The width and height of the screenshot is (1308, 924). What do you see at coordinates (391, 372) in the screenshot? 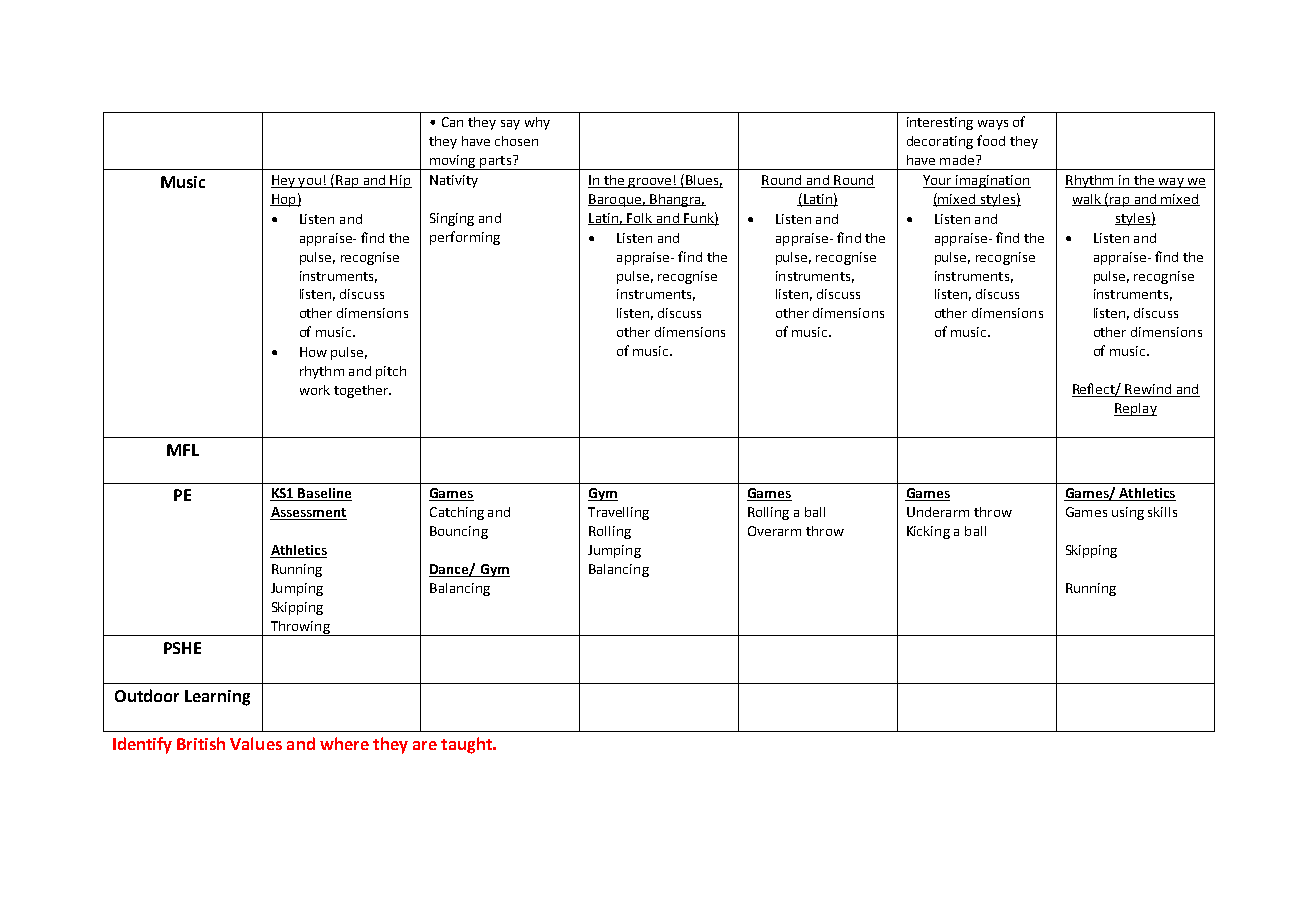
I see `pitch` at bounding box center [391, 372].
